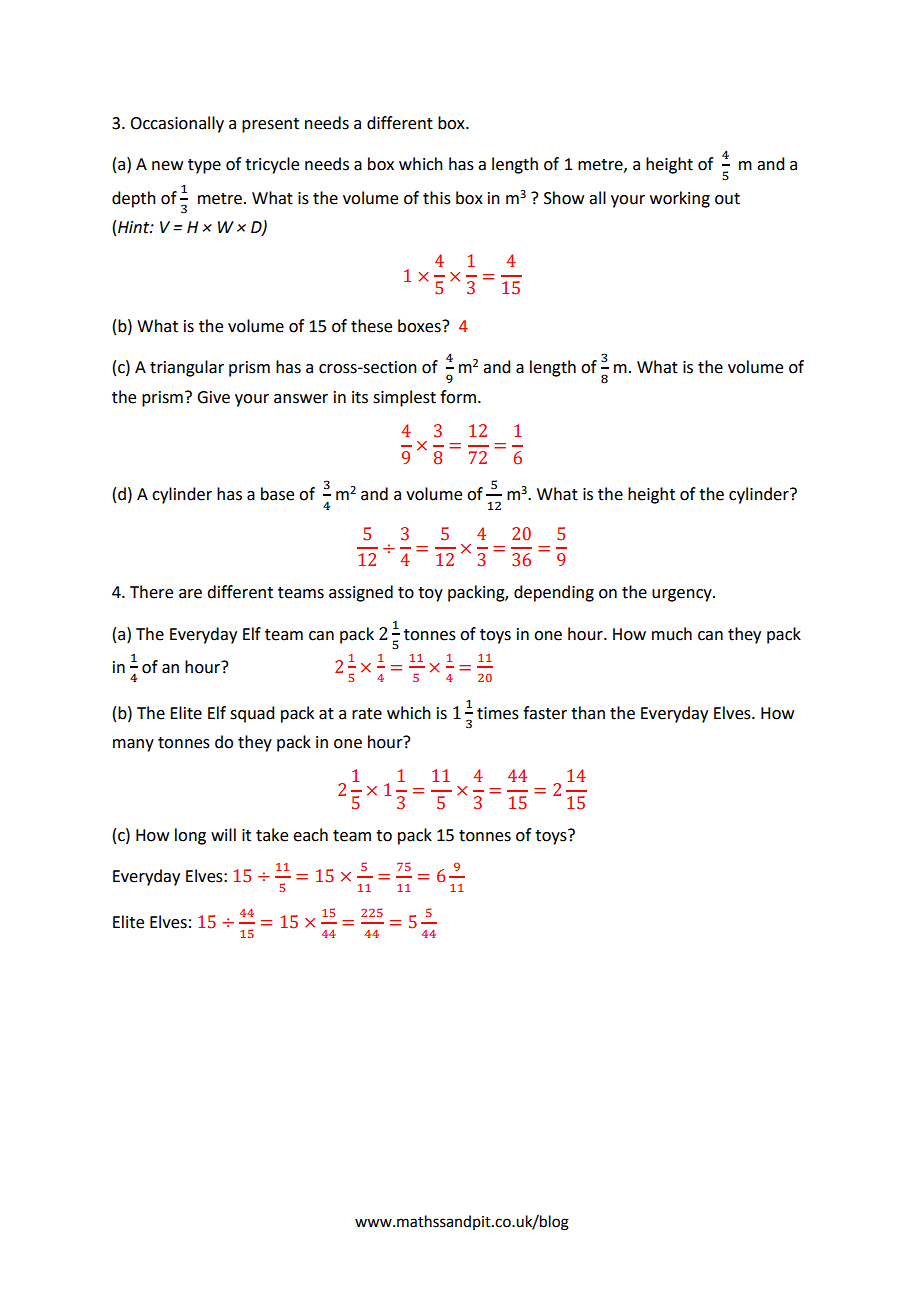  Describe the element at coordinates (187, 368) in the screenshot. I see `triangular` at that location.
